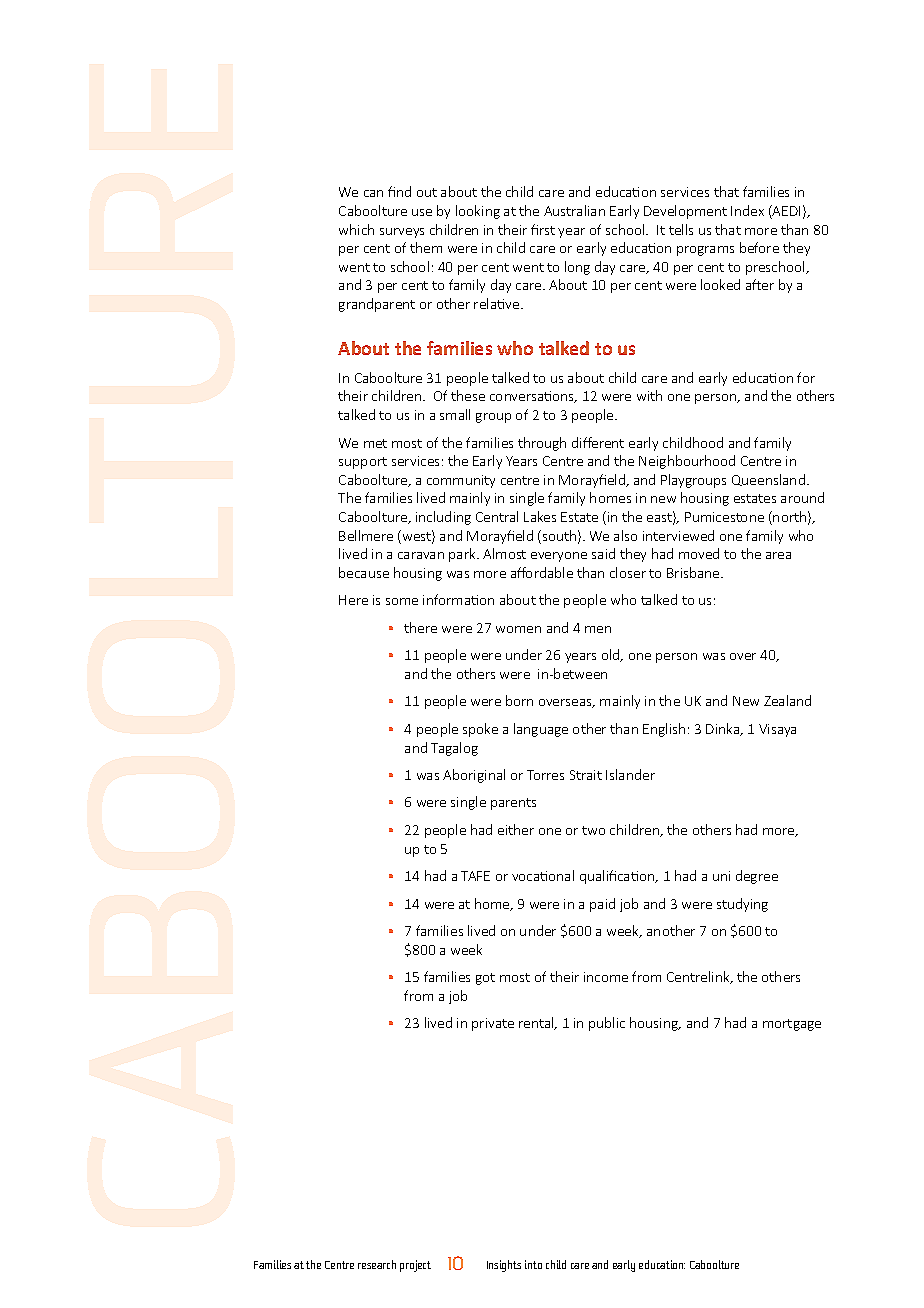 The image size is (924, 1308). What do you see at coordinates (541, 730) in the screenshot?
I see `language` at bounding box center [541, 730].
